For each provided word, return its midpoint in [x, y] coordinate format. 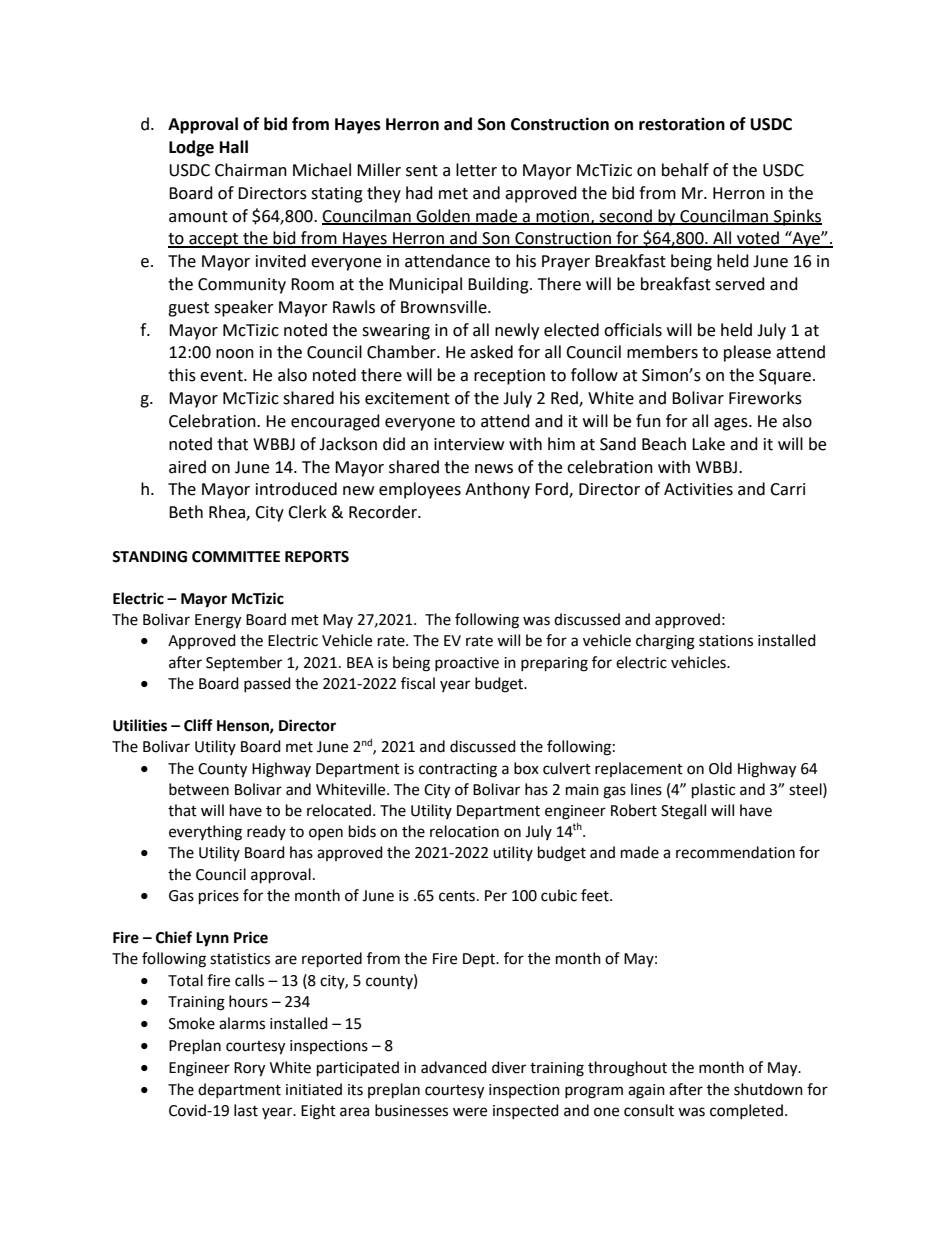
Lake [708, 444]
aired [187, 467]
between [199, 789]
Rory [249, 1069]
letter [476, 170]
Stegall [683, 812]
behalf [685, 170]
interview [469, 444]
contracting [458, 770]
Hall [234, 147]
